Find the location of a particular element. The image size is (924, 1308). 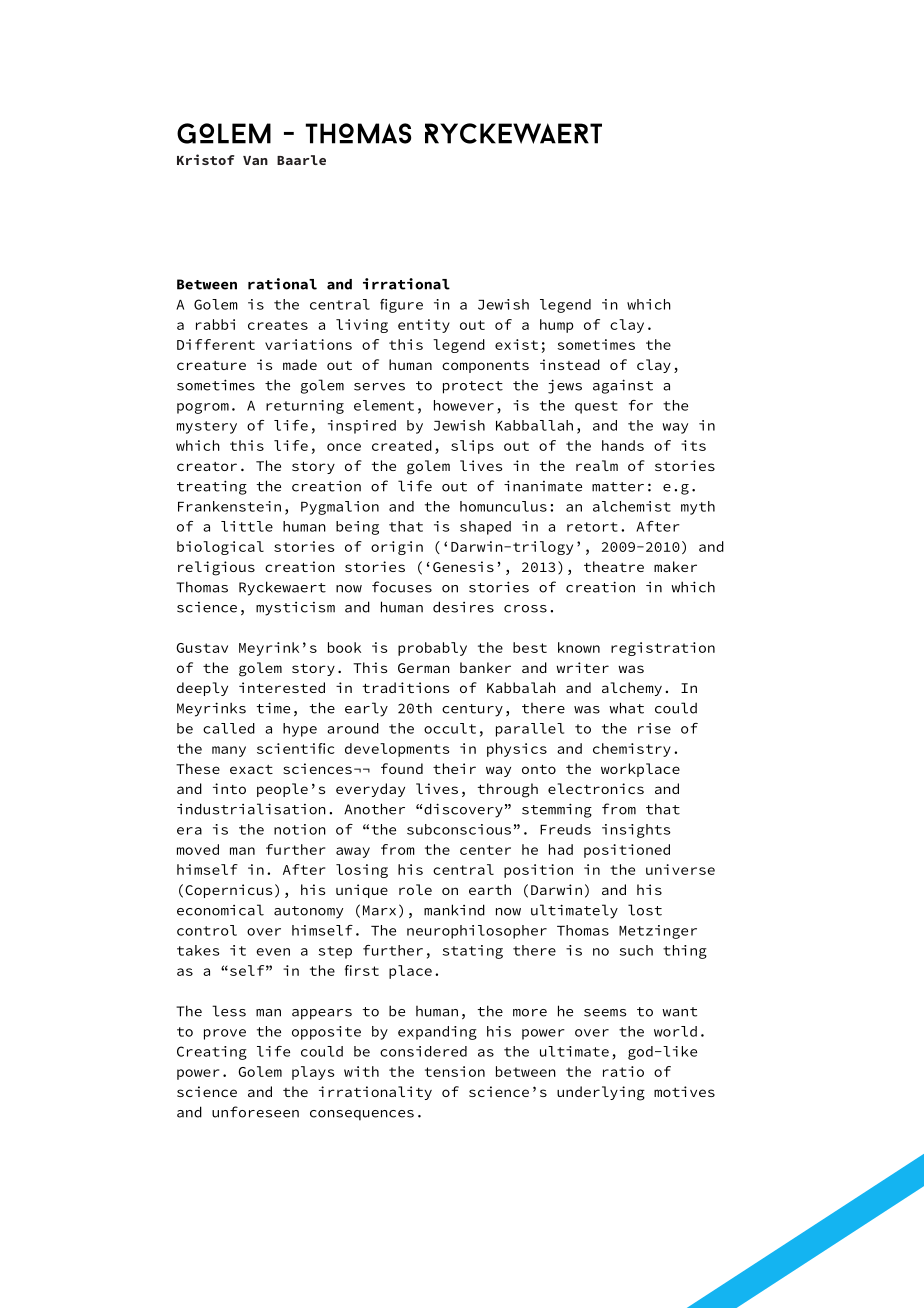

Van is located at coordinates (255, 160).
